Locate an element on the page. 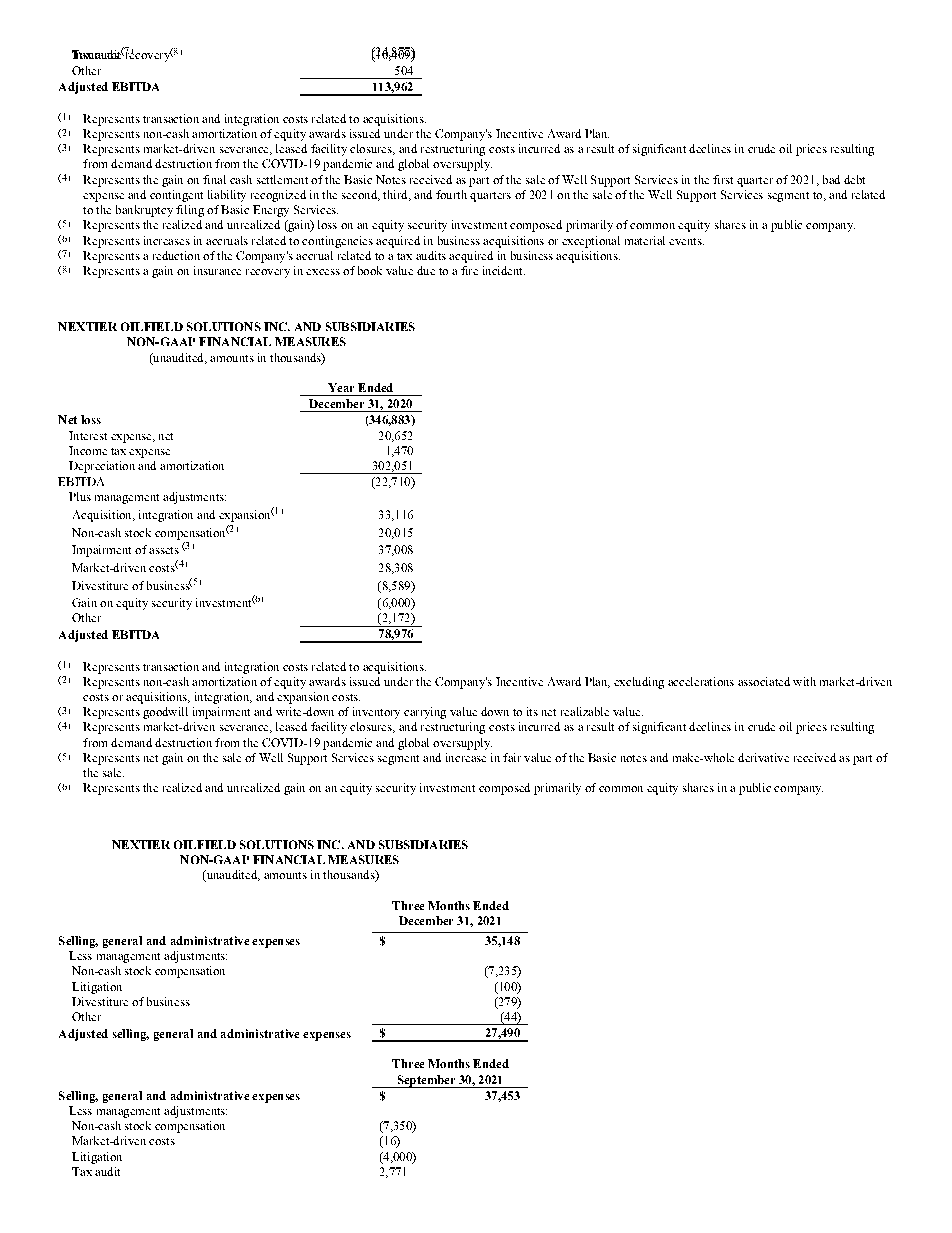 The height and width of the document is (1233, 952). carrying is located at coordinates (425, 713).
